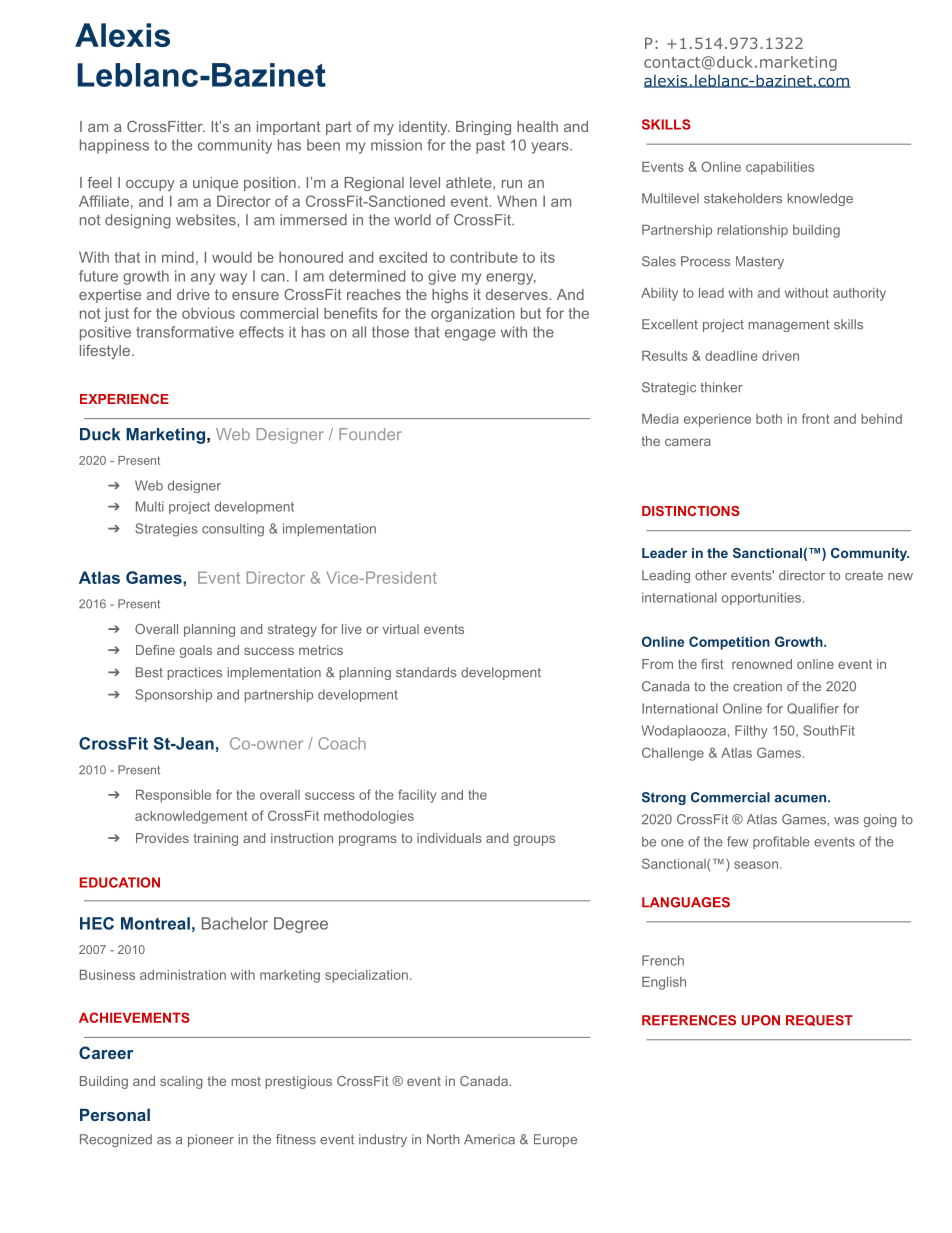  What do you see at coordinates (490, 147) in the document?
I see `past` at bounding box center [490, 147].
